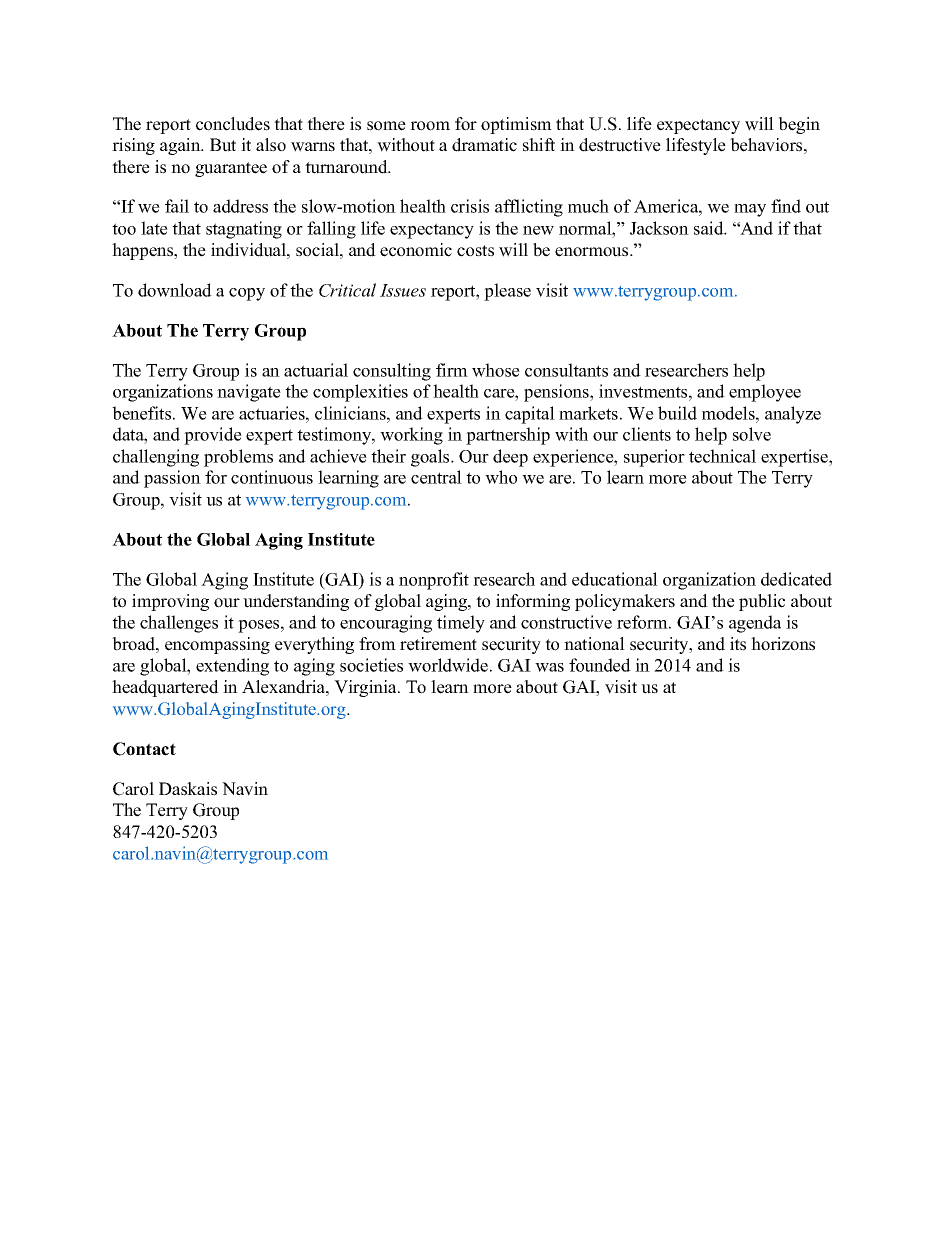  What do you see at coordinates (659, 228) in the screenshot?
I see `Jackson` at bounding box center [659, 228].
